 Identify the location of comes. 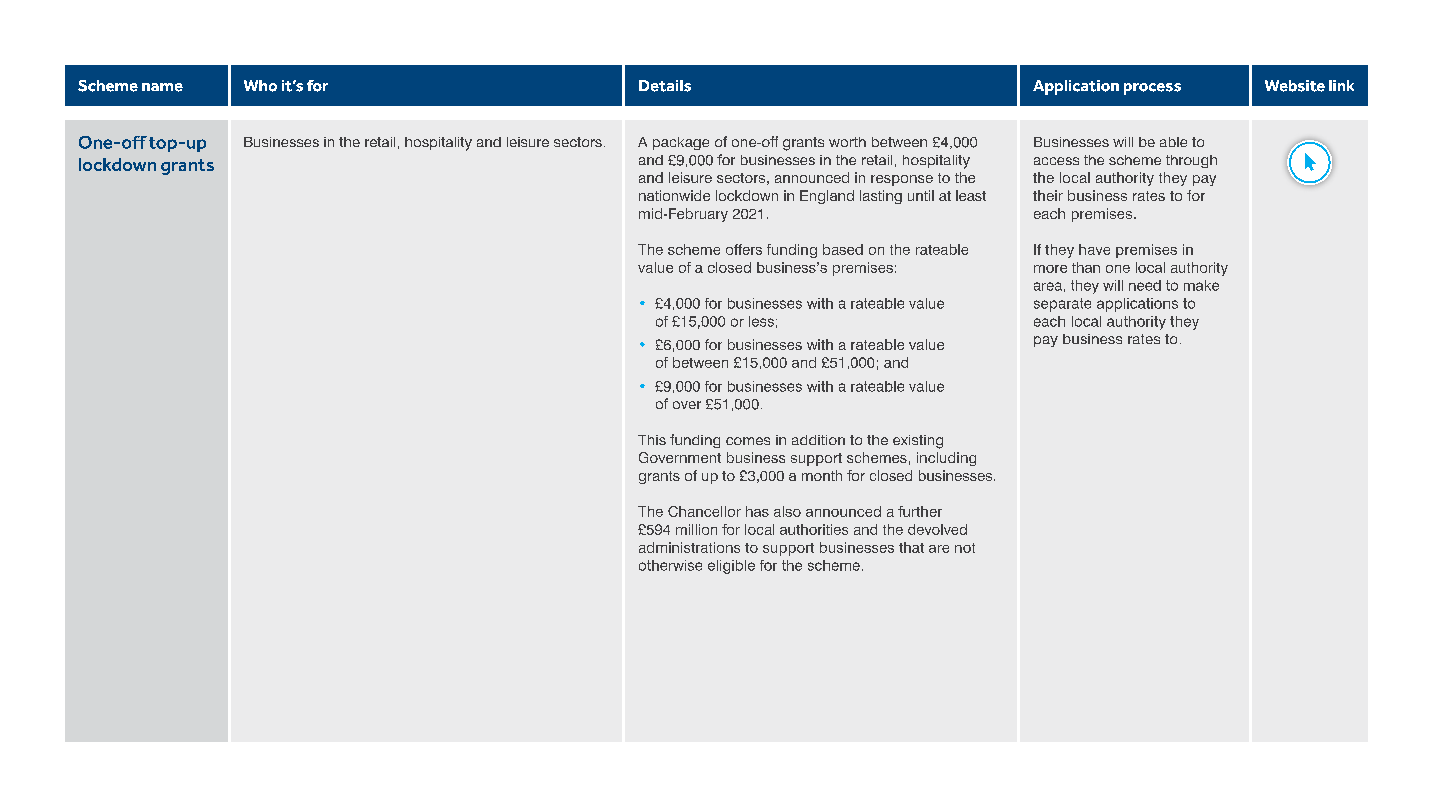
(748, 441).
